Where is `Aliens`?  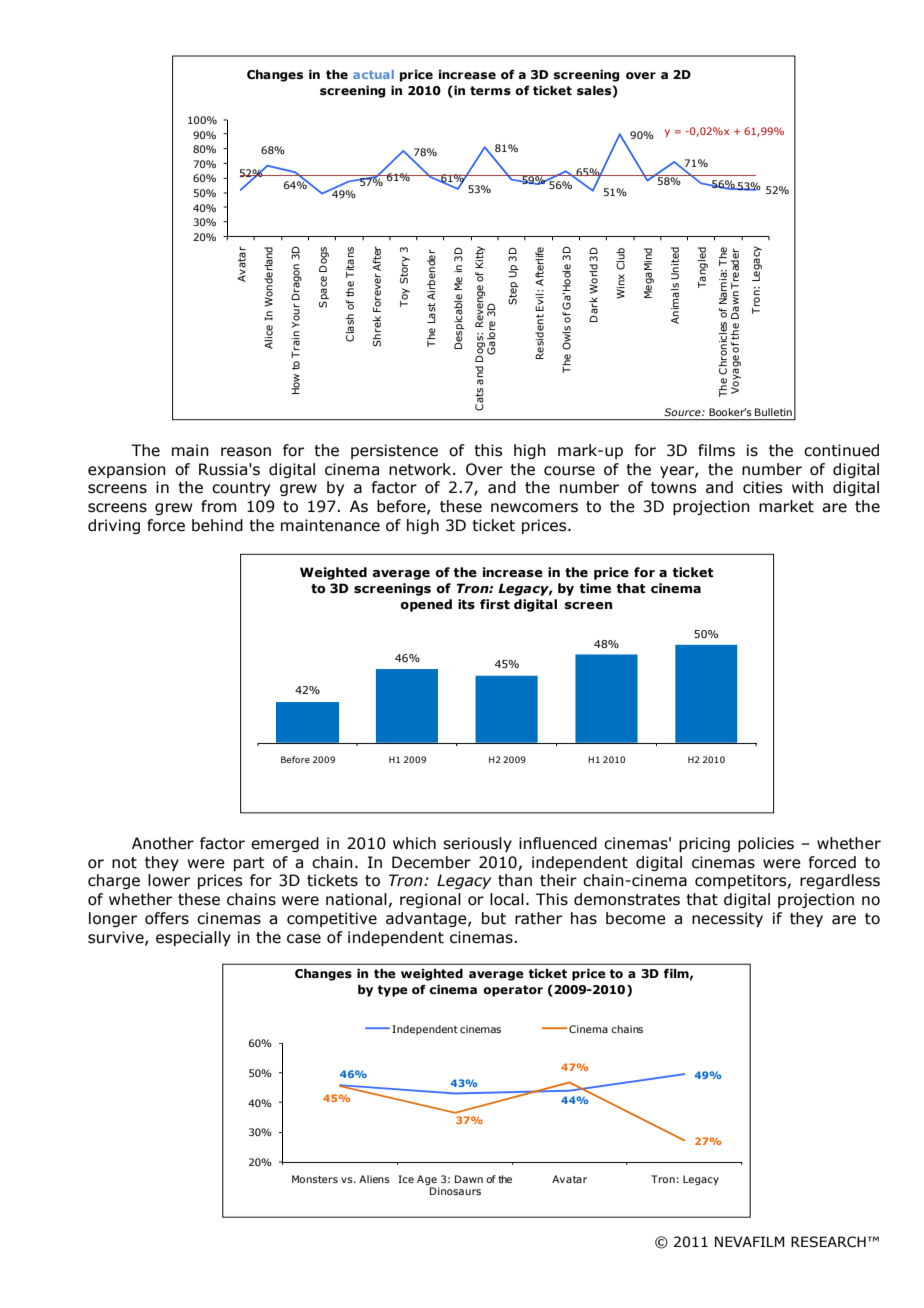
Aliens is located at coordinates (374, 1179).
